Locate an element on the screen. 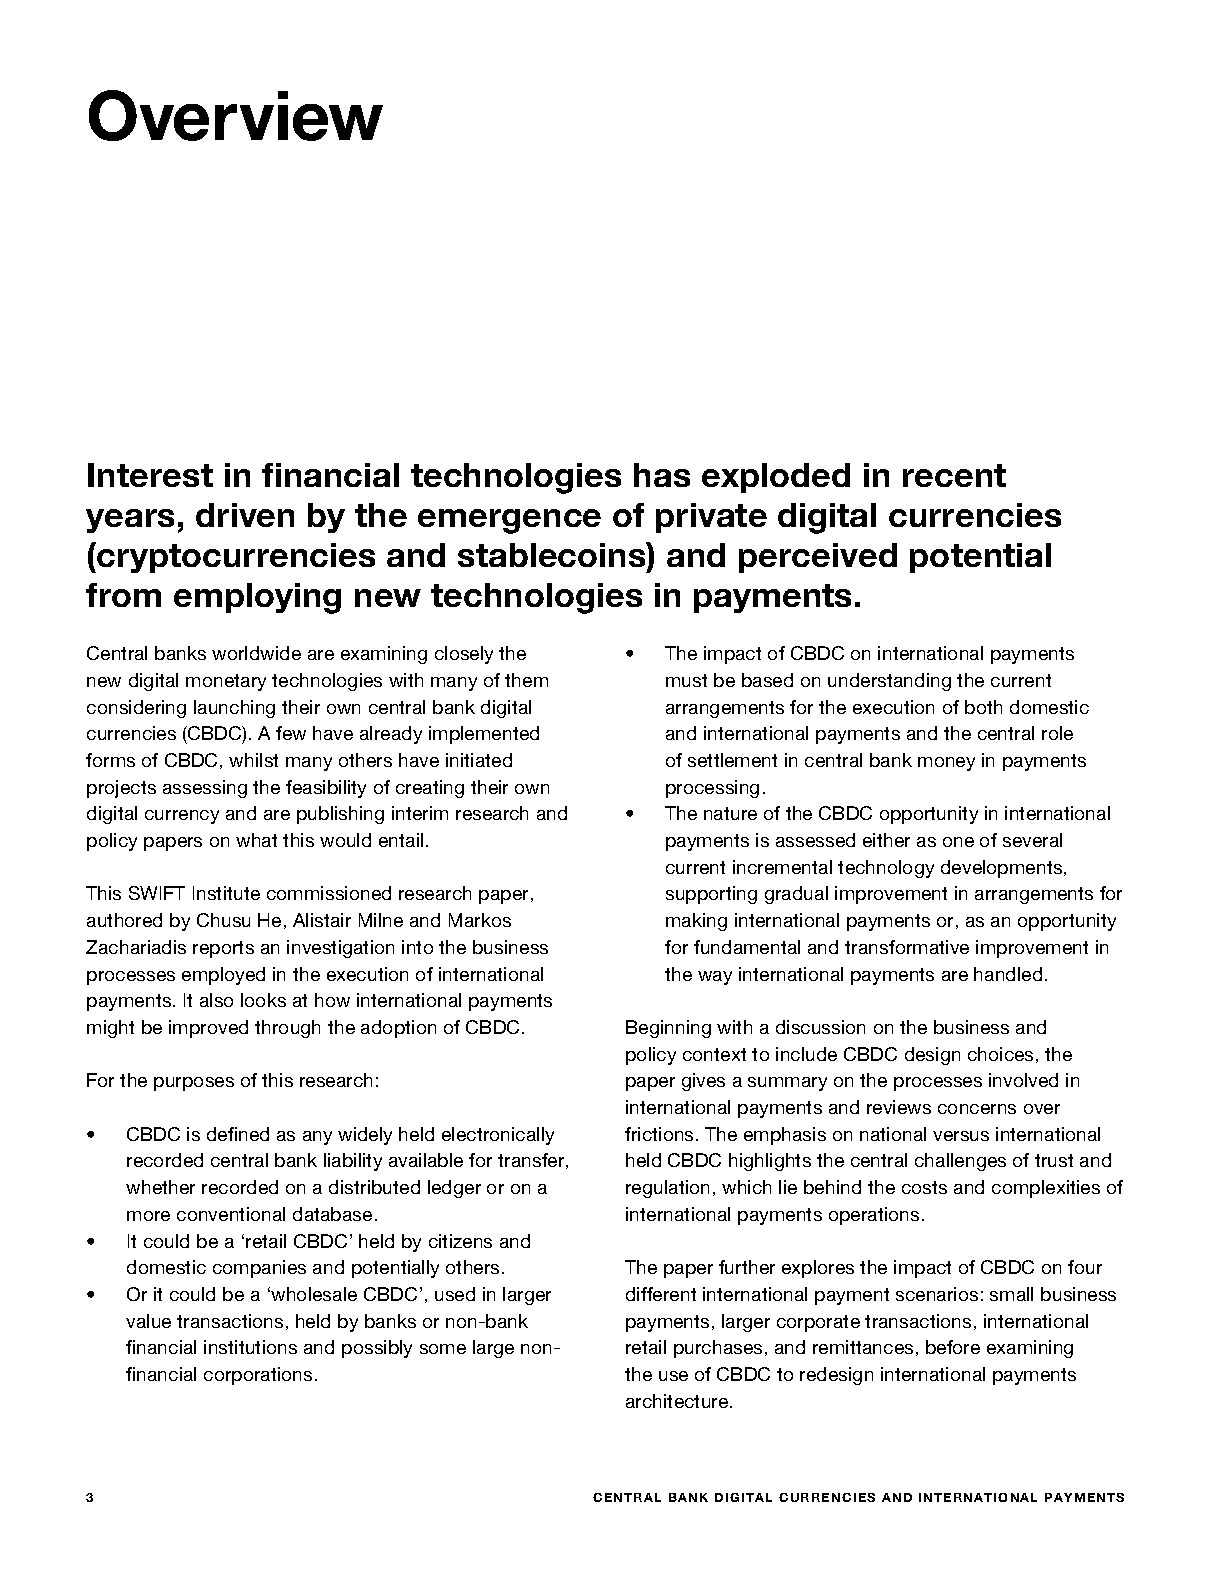 The width and height of the screenshot is (1211, 1575). emergence is located at coordinates (509, 521).
